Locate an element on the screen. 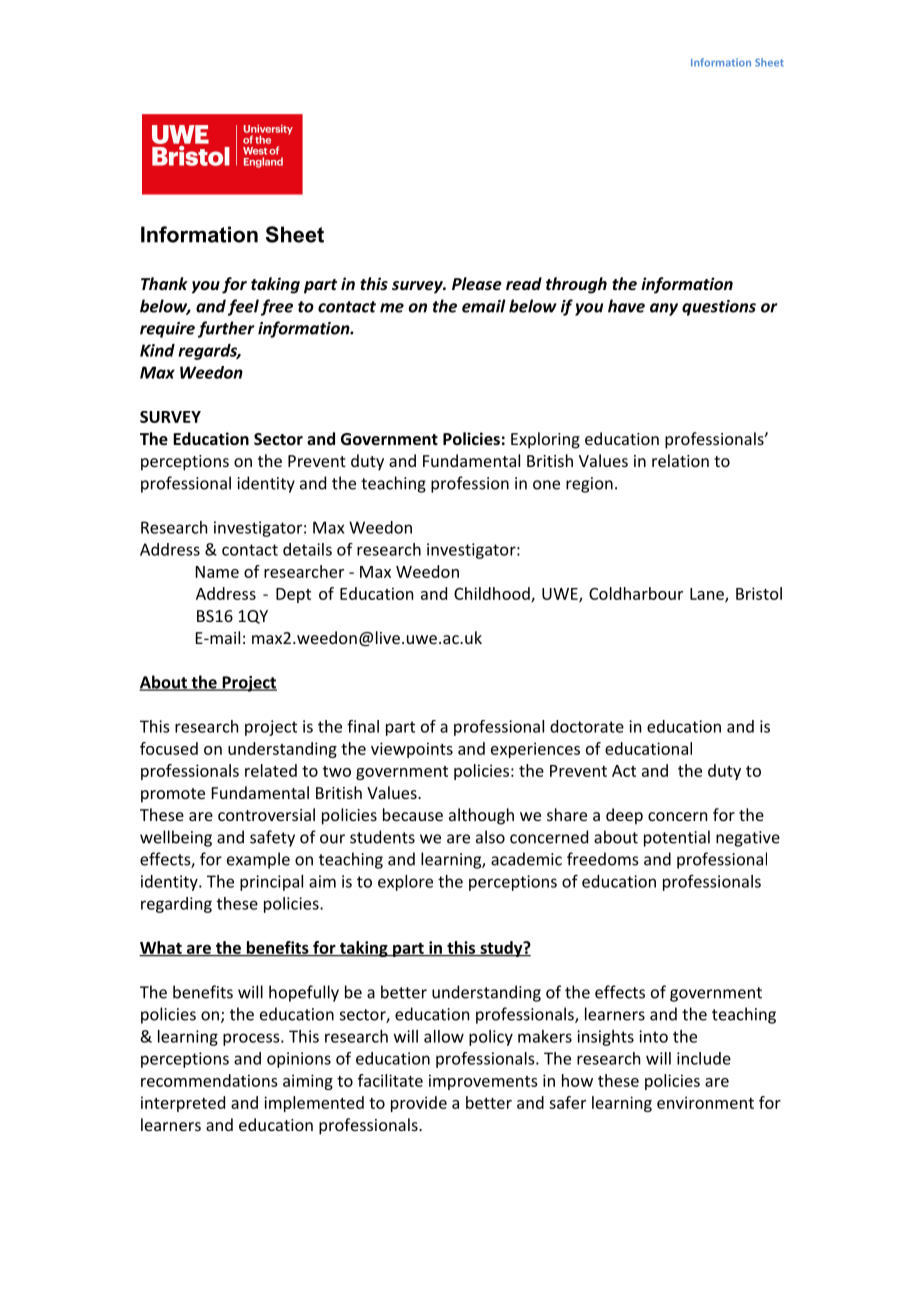 This screenshot has width=924, height=1308. doctorate is located at coordinates (587, 726).
